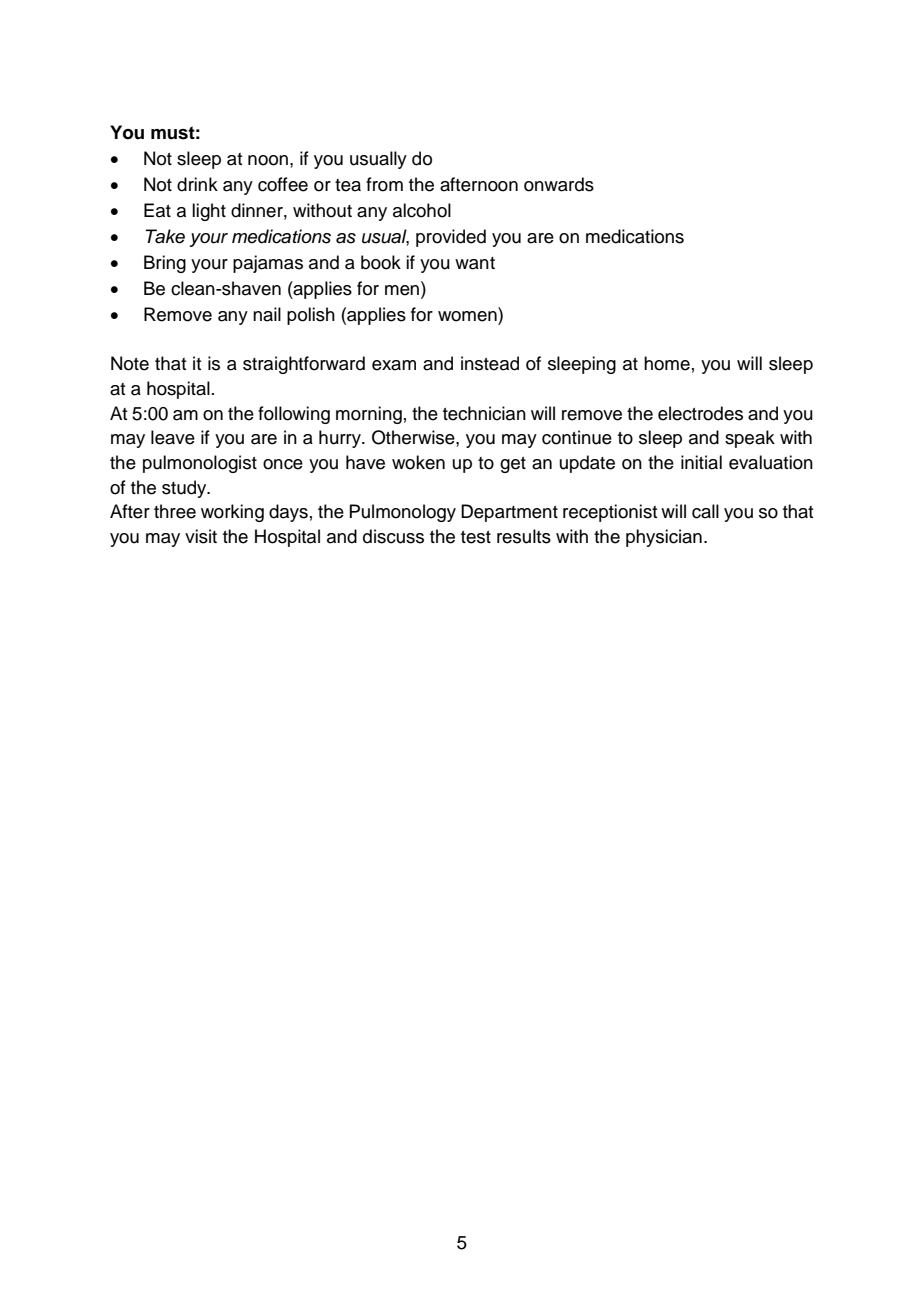  What do you see at coordinates (201, 536) in the screenshot?
I see `visit` at bounding box center [201, 536].
